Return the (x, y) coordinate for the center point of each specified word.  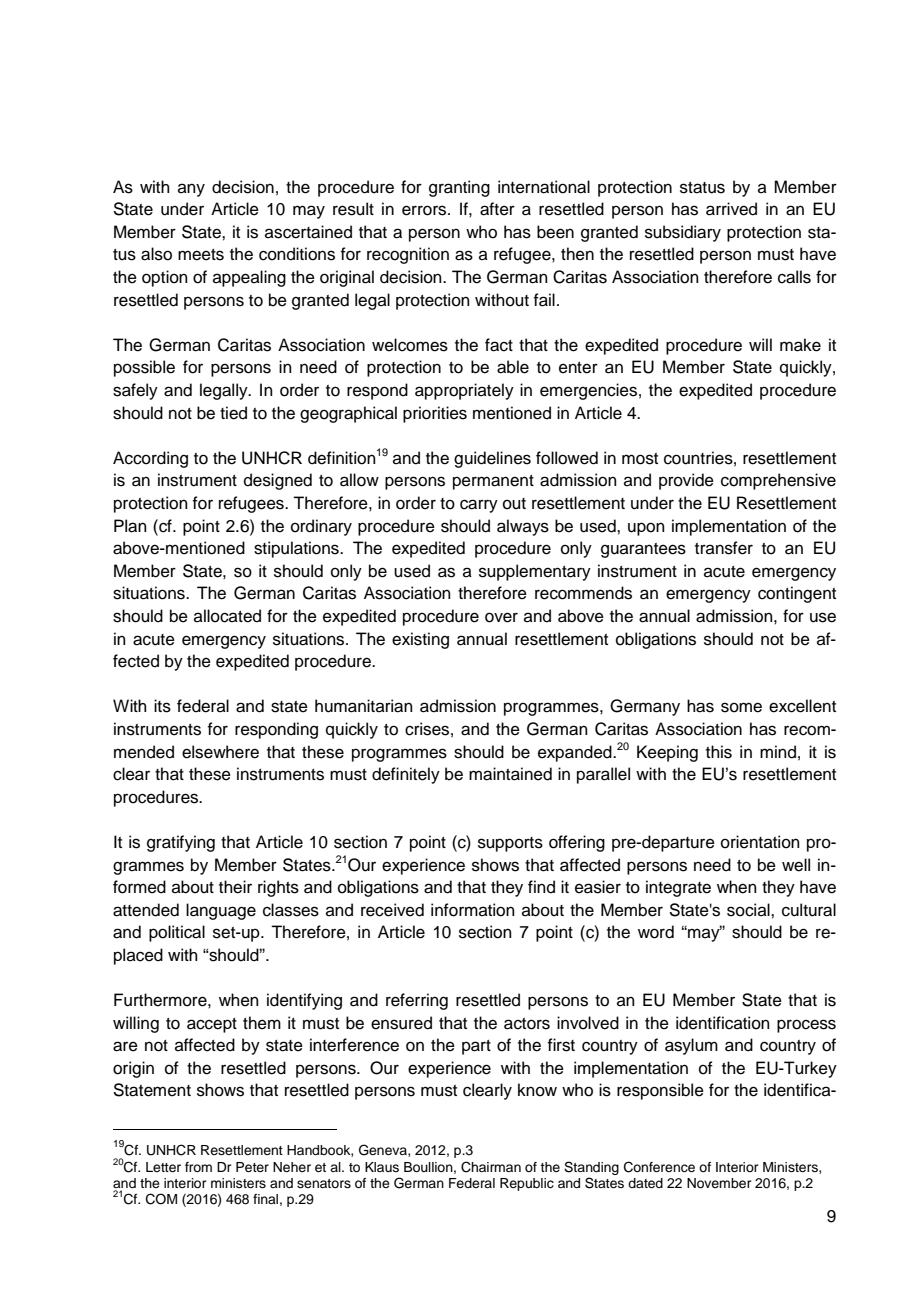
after (497, 209)
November (719, 1183)
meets (201, 255)
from (198, 1167)
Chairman (491, 1167)
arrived (731, 209)
